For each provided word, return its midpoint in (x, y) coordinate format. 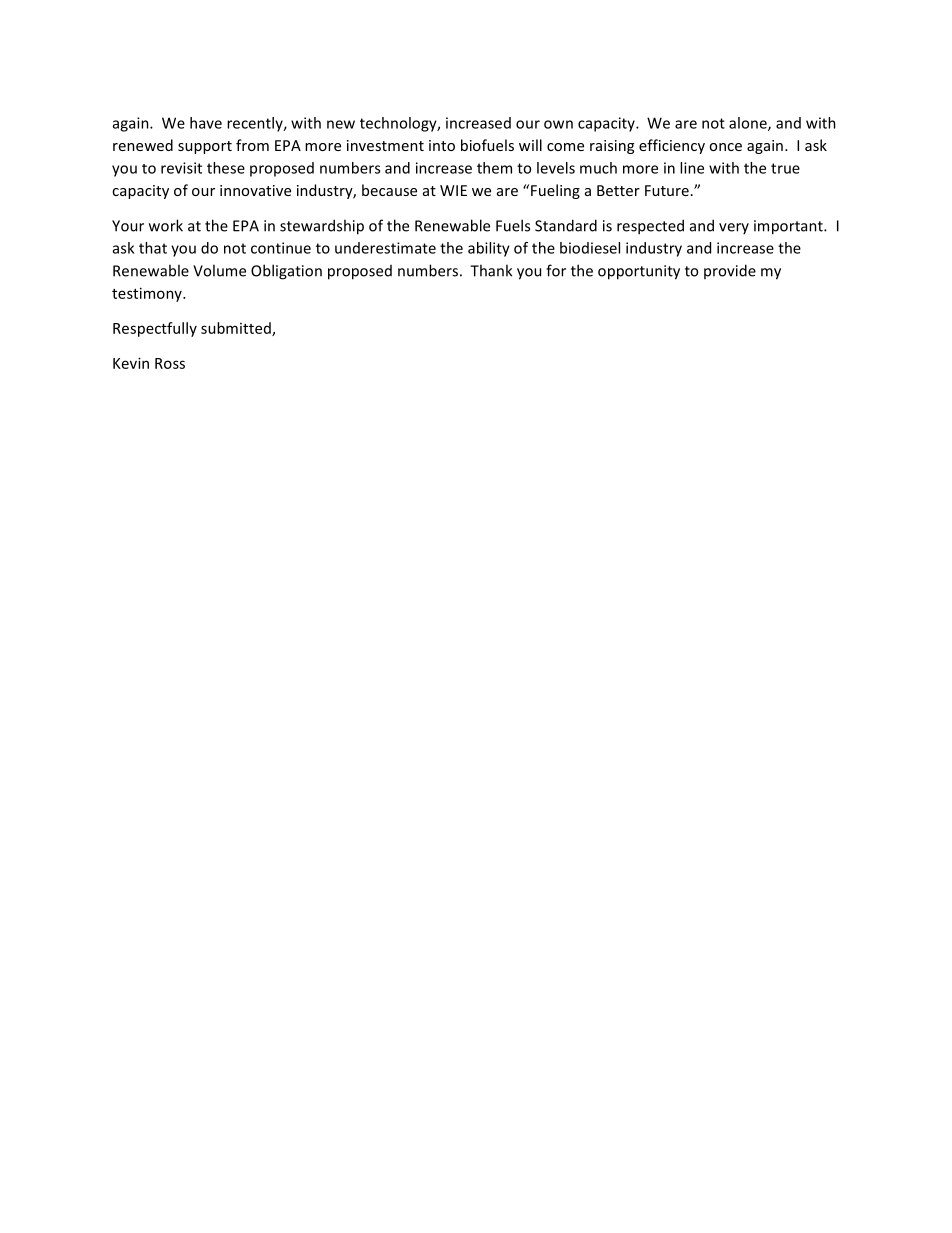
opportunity (639, 272)
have (206, 123)
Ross (170, 363)
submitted (237, 329)
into (442, 145)
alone (749, 124)
